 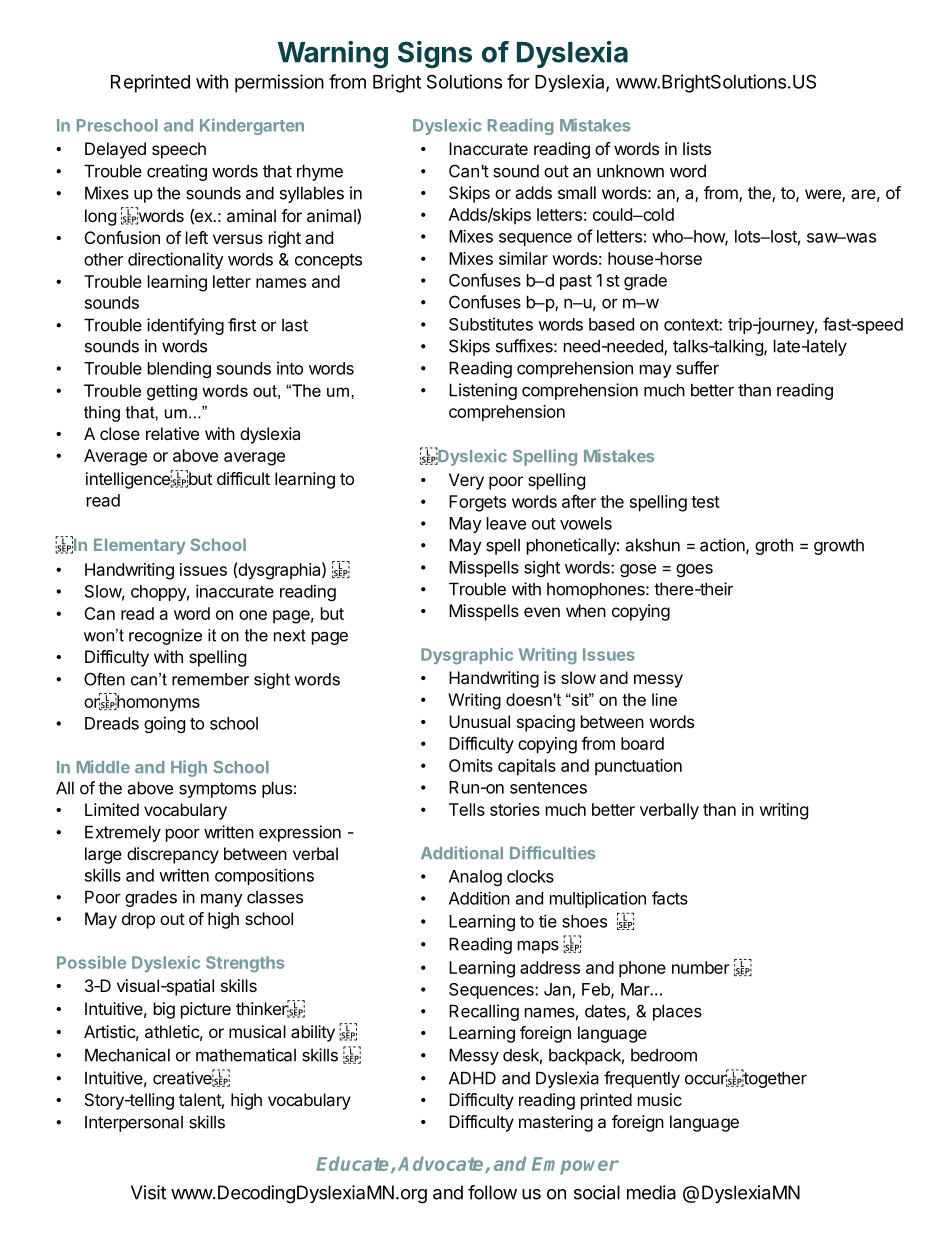 What do you see at coordinates (651, 1192) in the document?
I see `media` at bounding box center [651, 1192].
